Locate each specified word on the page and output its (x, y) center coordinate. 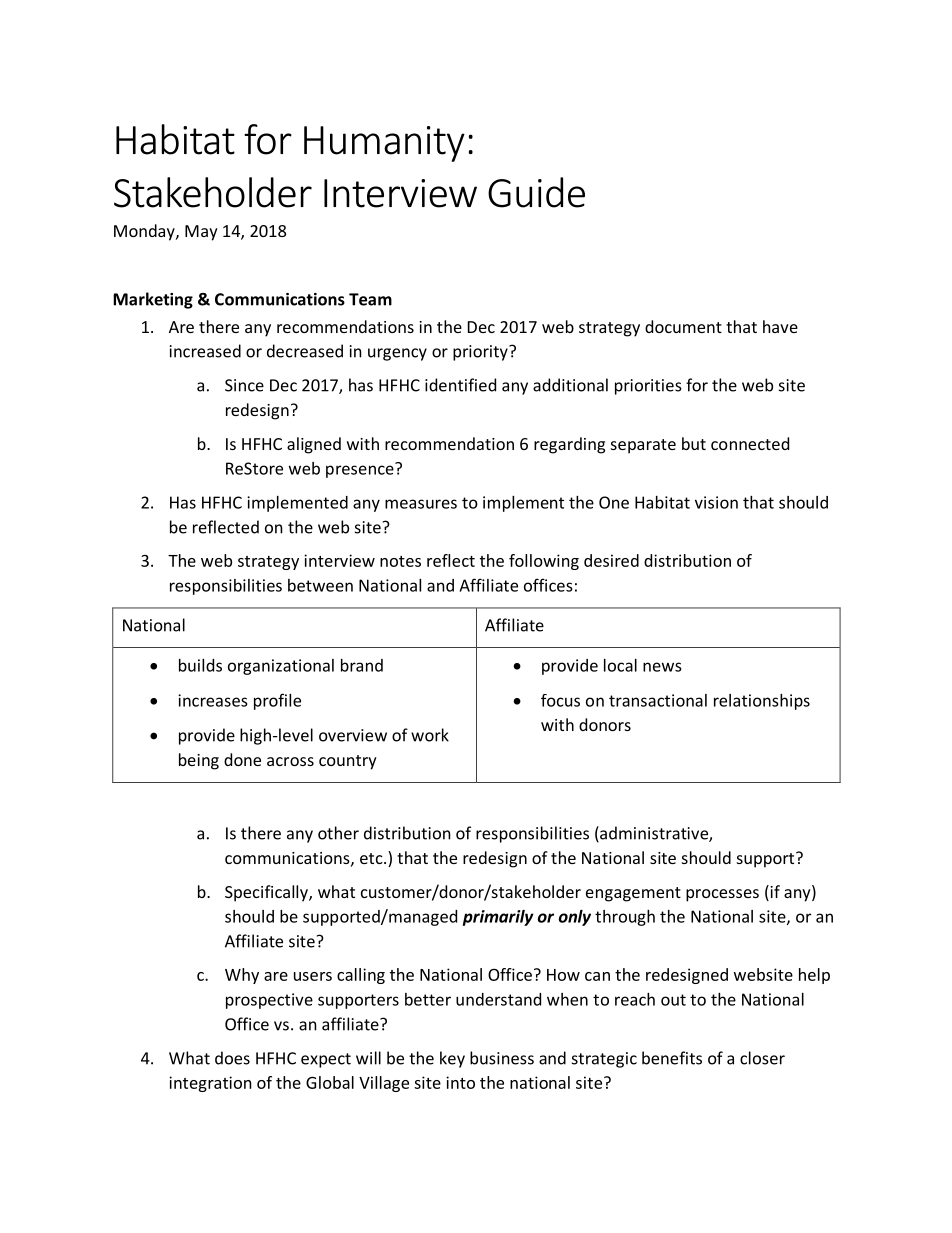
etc (372, 858)
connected (750, 443)
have (780, 326)
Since (244, 385)
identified (460, 385)
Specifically (267, 893)
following (544, 562)
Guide (536, 192)
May (201, 233)
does (232, 1058)
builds (200, 665)
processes (722, 895)
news (662, 667)
